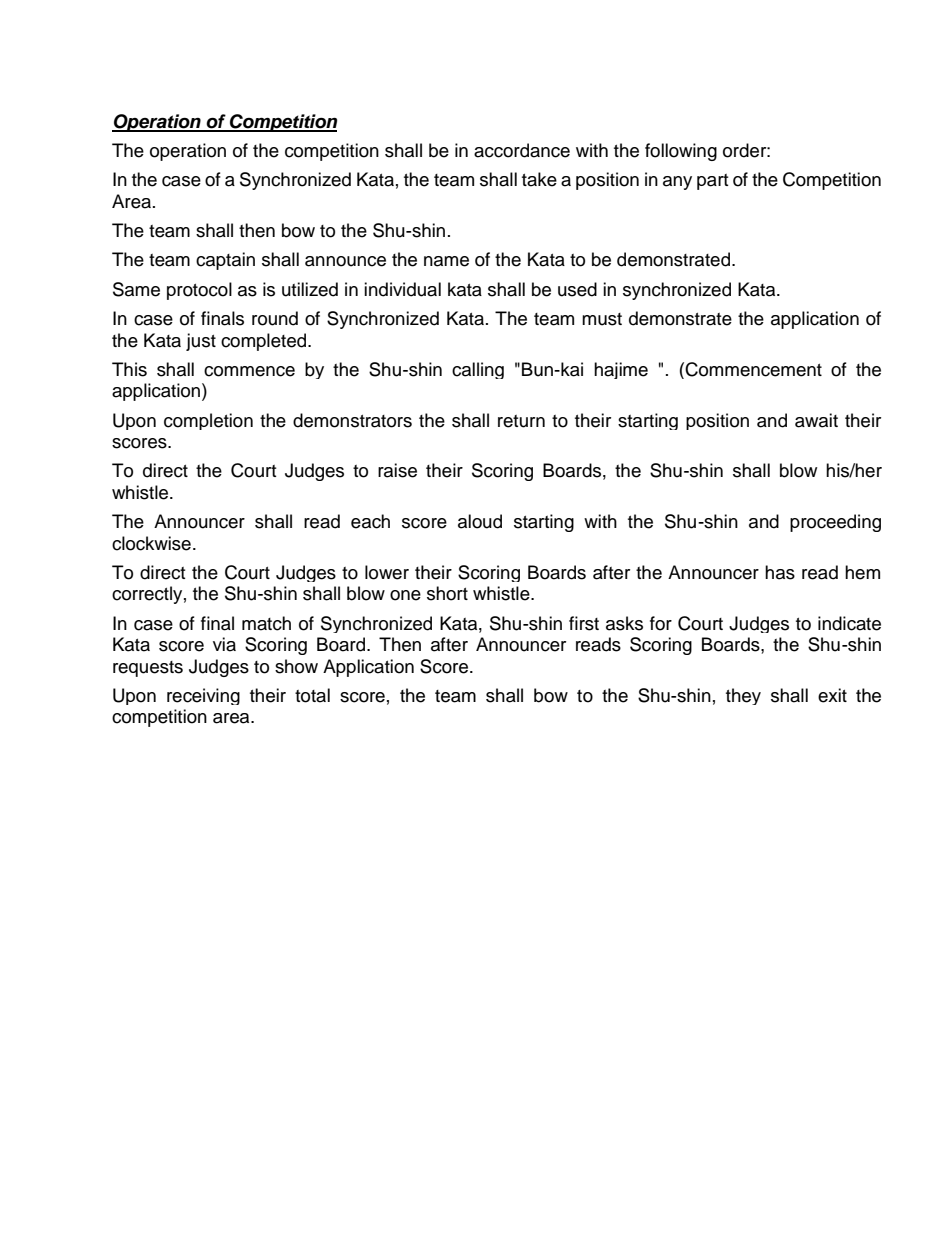 Image resolution: width=952 pixels, height=1233 pixels. Describe the element at coordinates (478, 370) in the screenshot. I see `calling` at that location.
